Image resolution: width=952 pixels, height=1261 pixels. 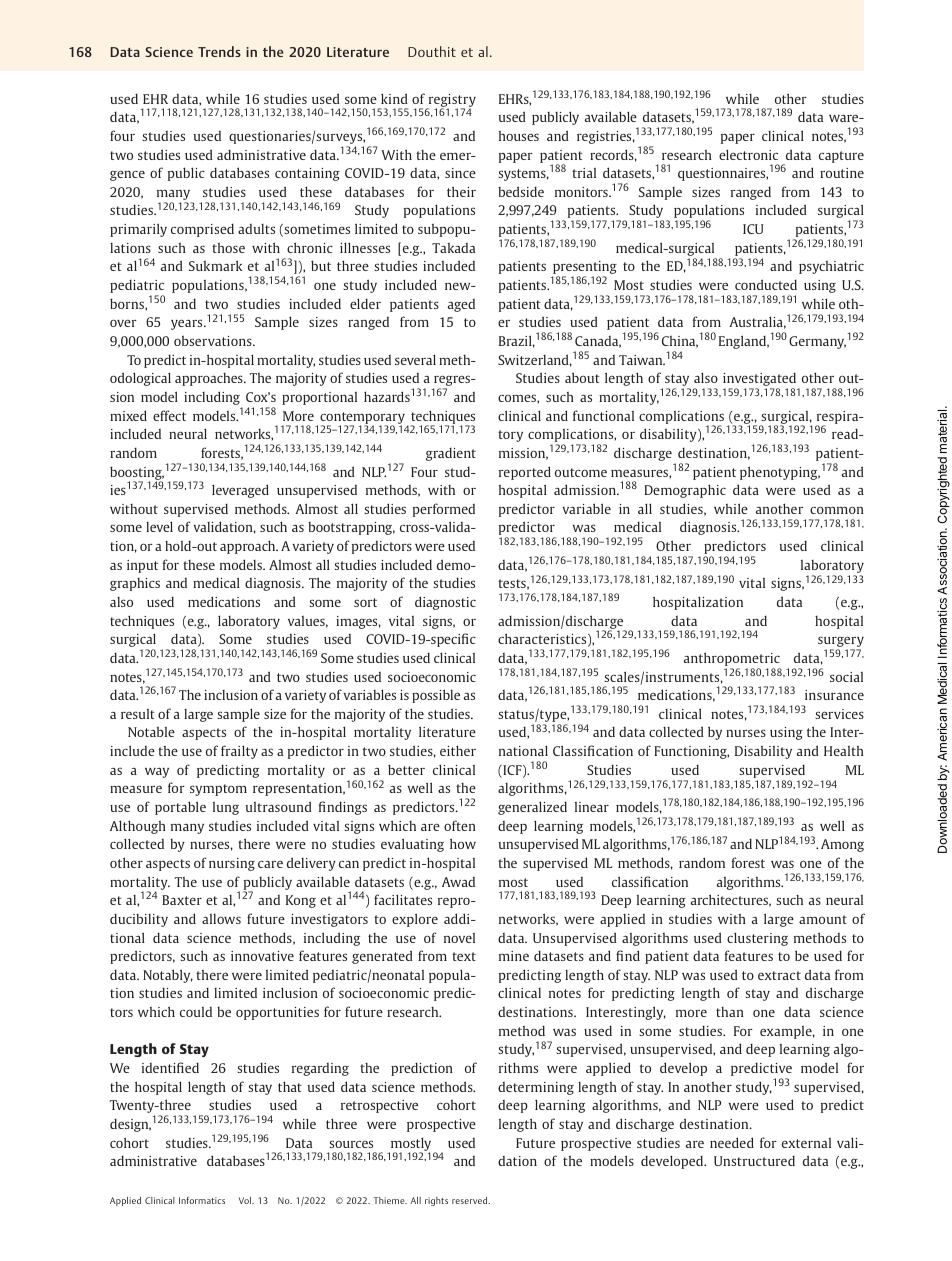 What do you see at coordinates (451, 101) in the image?
I see `registry` at bounding box center [451, 101].
